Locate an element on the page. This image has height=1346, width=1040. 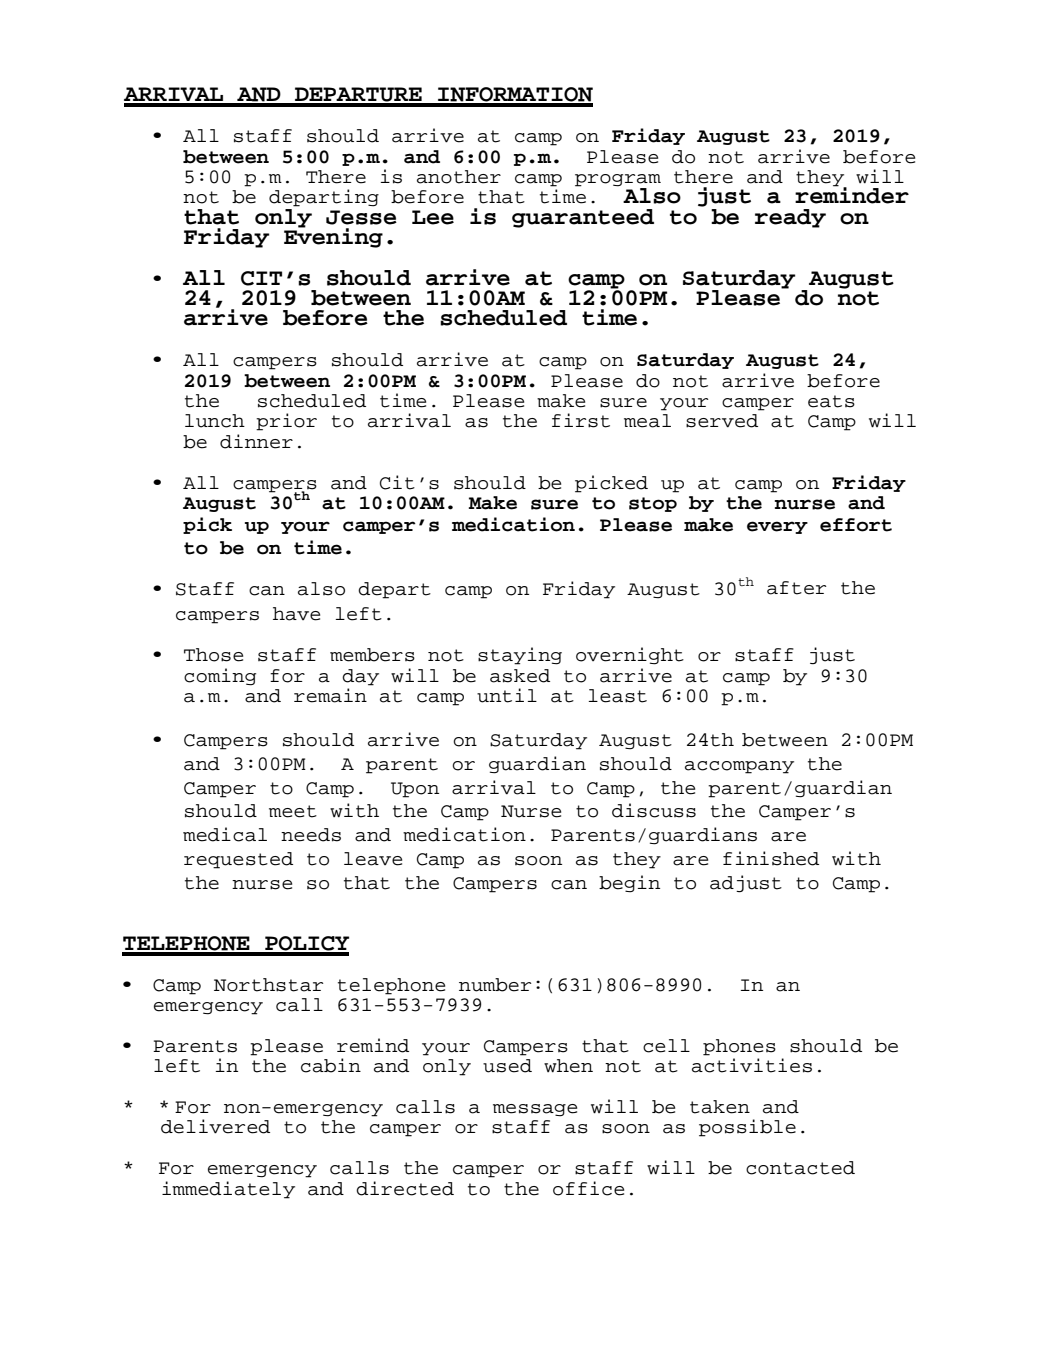
immediately is located at coordinates (228, 1190).
